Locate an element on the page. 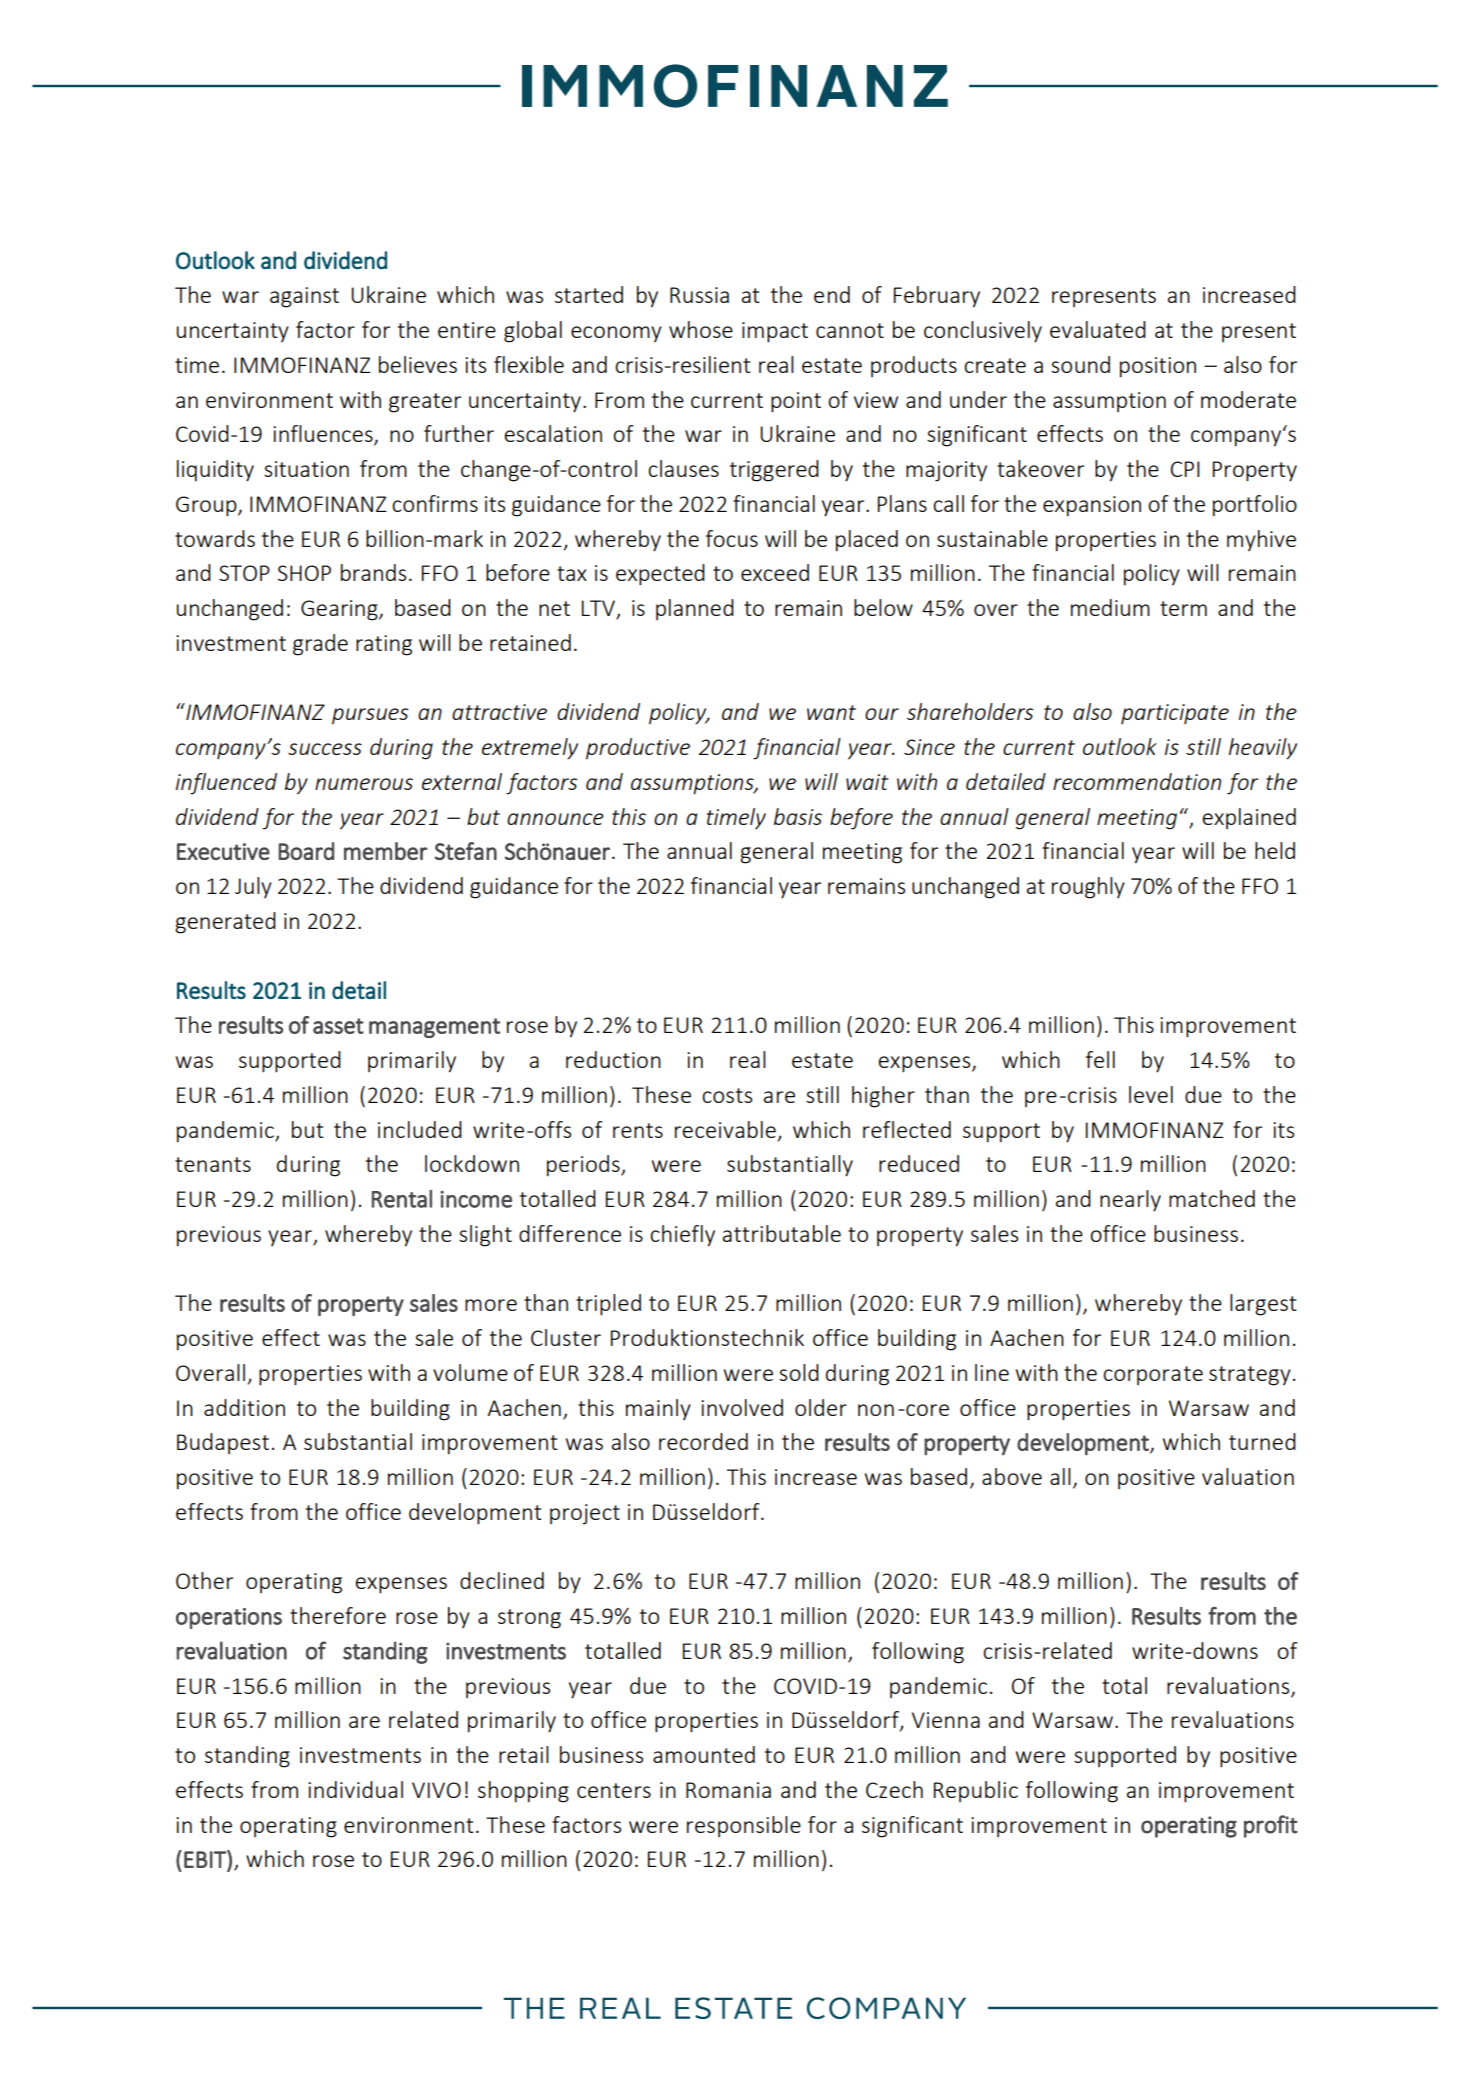 This page has height=2084, width=1473. against is located at coordinates (304, 297).
